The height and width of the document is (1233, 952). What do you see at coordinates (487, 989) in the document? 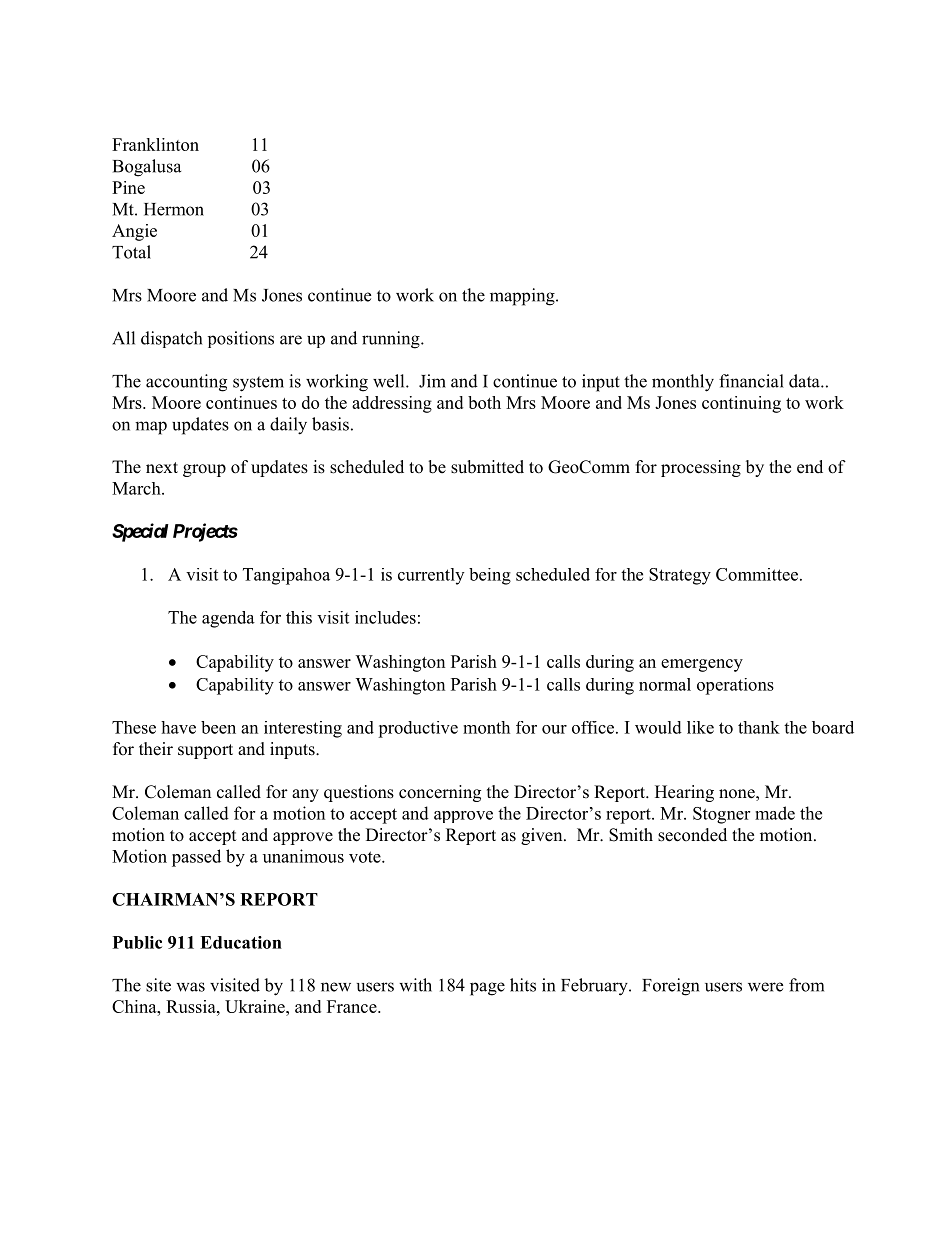
I see `page` at bounding box center [487, 989].
